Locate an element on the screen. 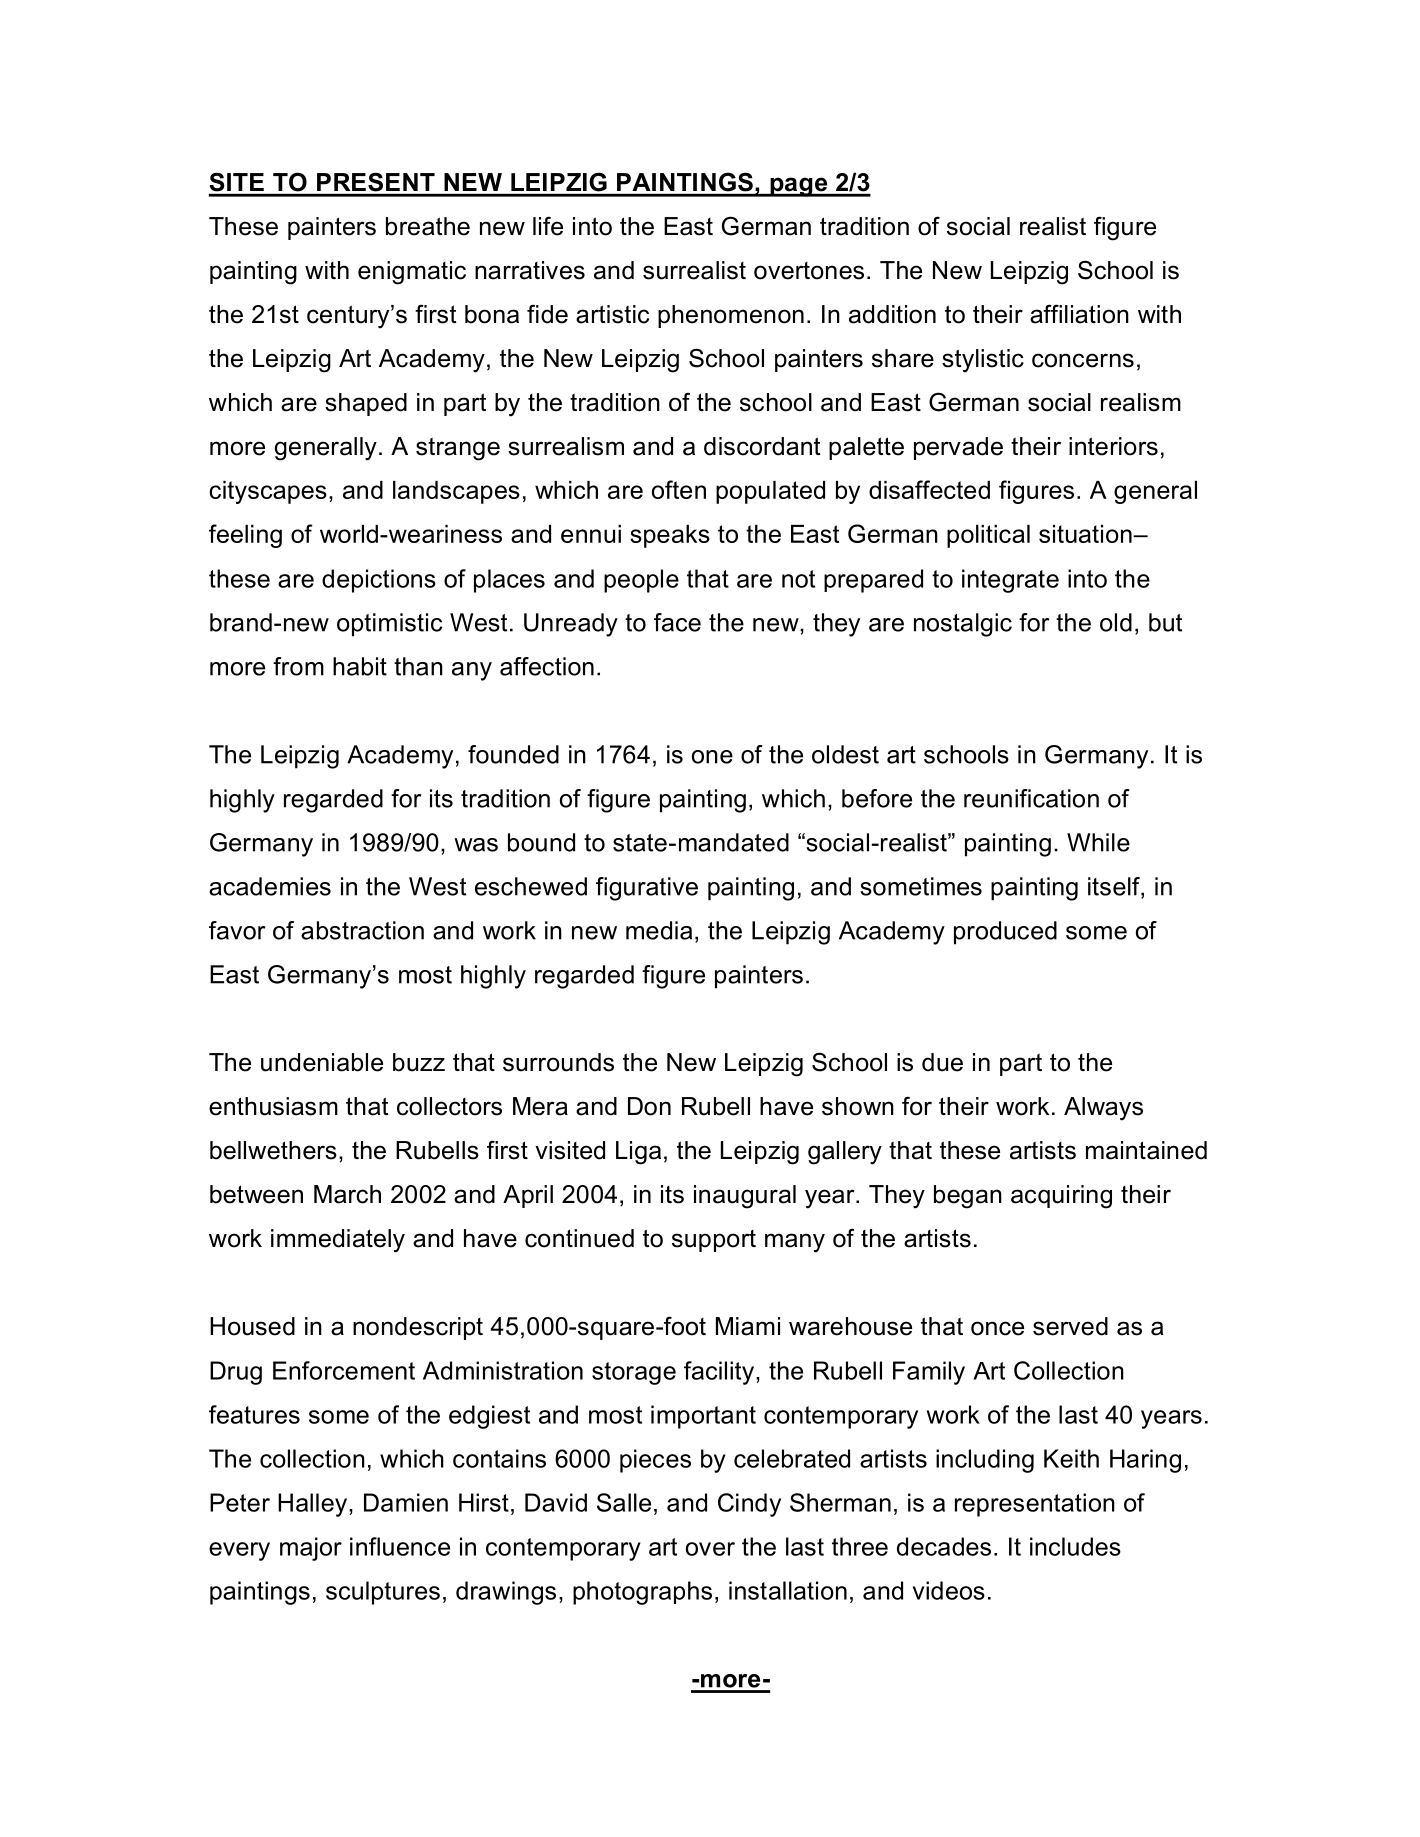  acquiring is located at coordinates (1061, 1197).
